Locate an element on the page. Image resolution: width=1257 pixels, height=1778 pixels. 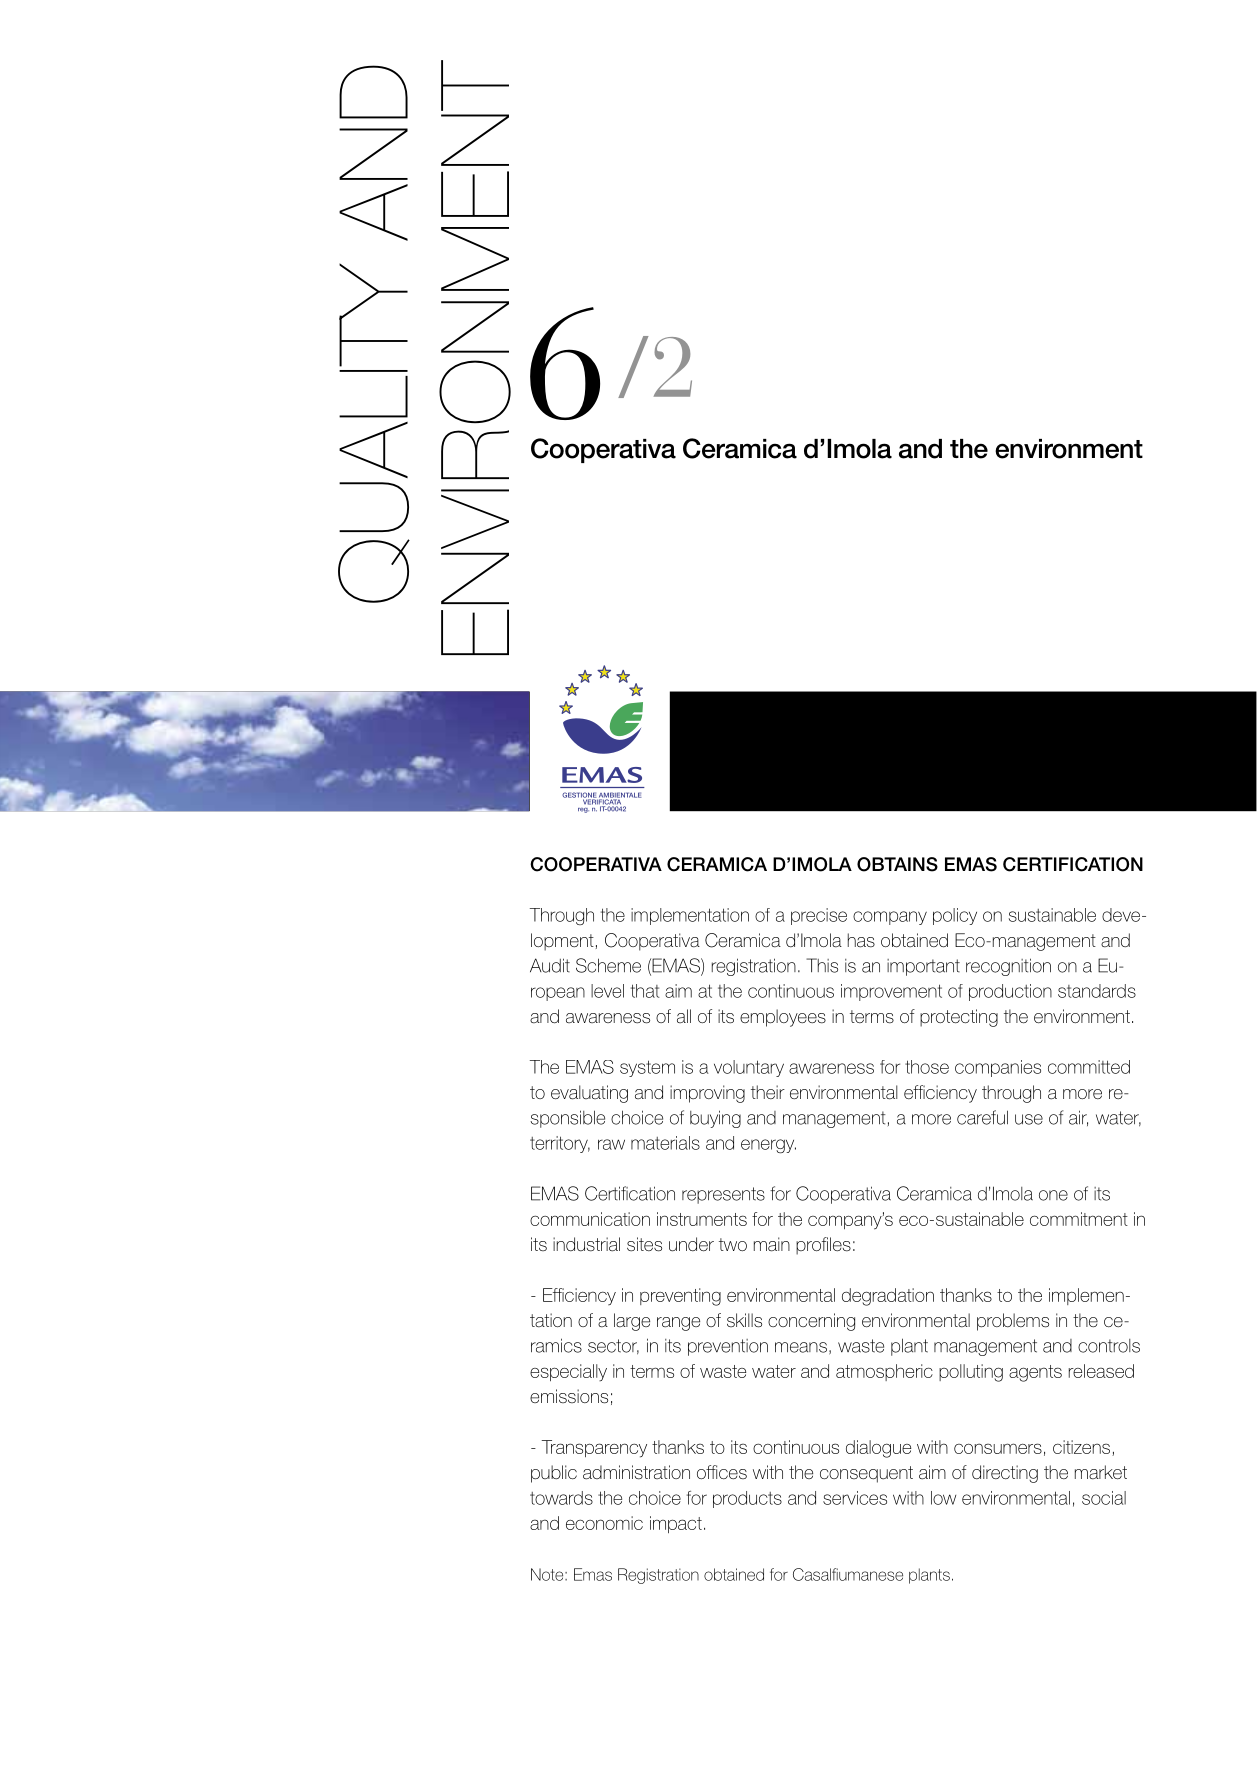
precise is located at coordinates (819, 916).
